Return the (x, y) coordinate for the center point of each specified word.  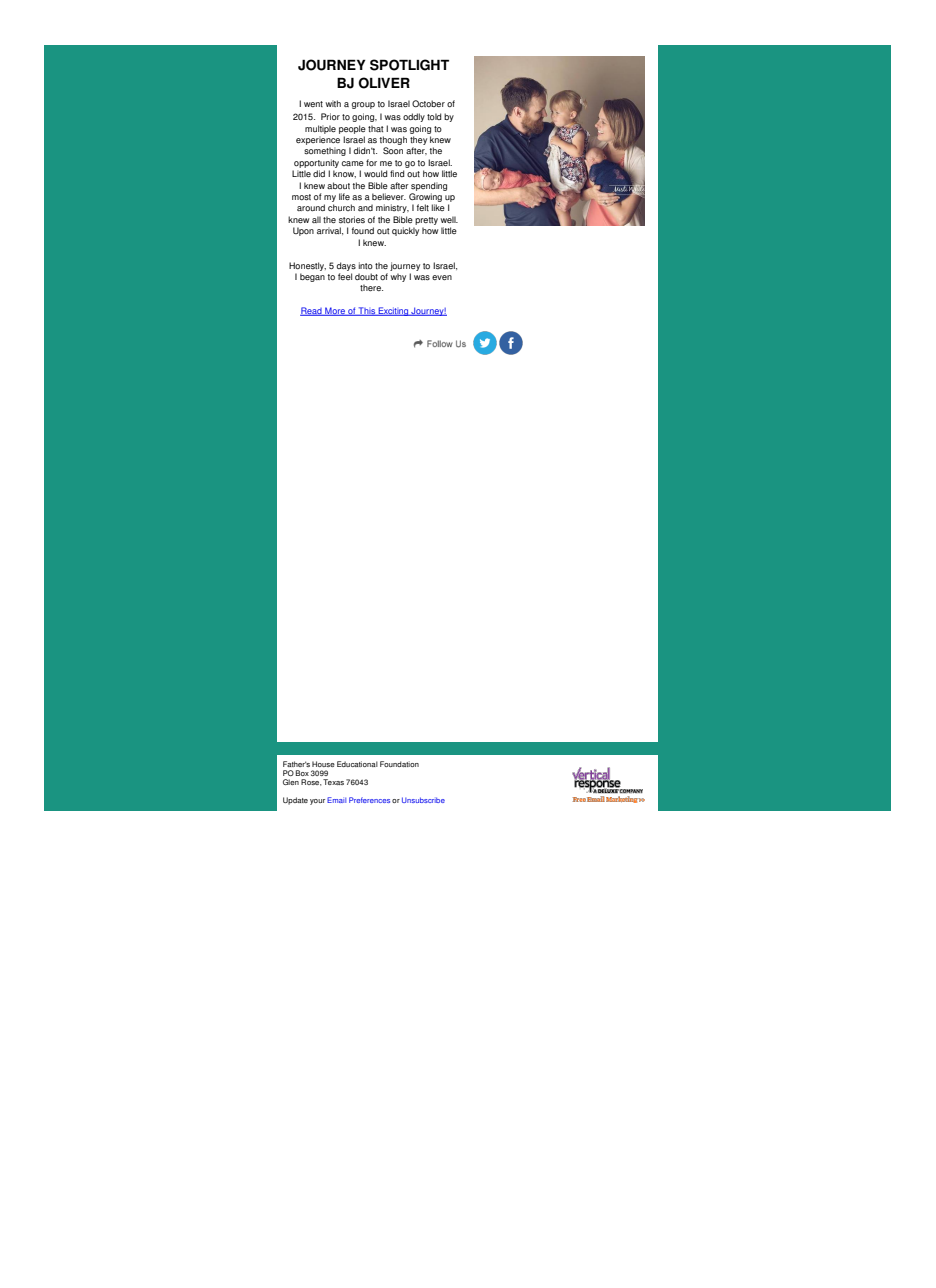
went (313, 104)
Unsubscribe (423, 800)
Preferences (369, 800)
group (363, 105)
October (428, 103)
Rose (311, 782)
